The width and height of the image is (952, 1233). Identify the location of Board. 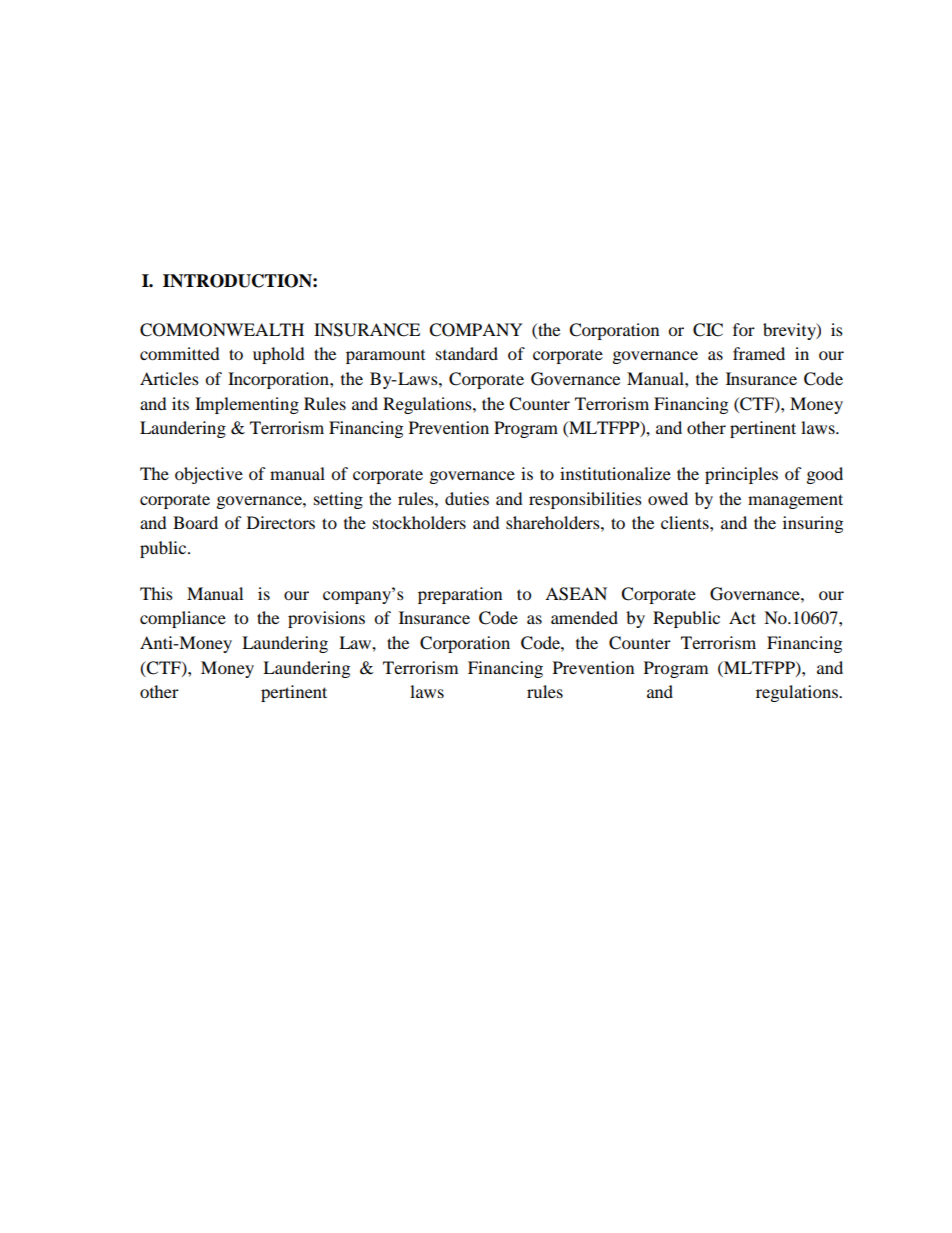
(195, 522).
